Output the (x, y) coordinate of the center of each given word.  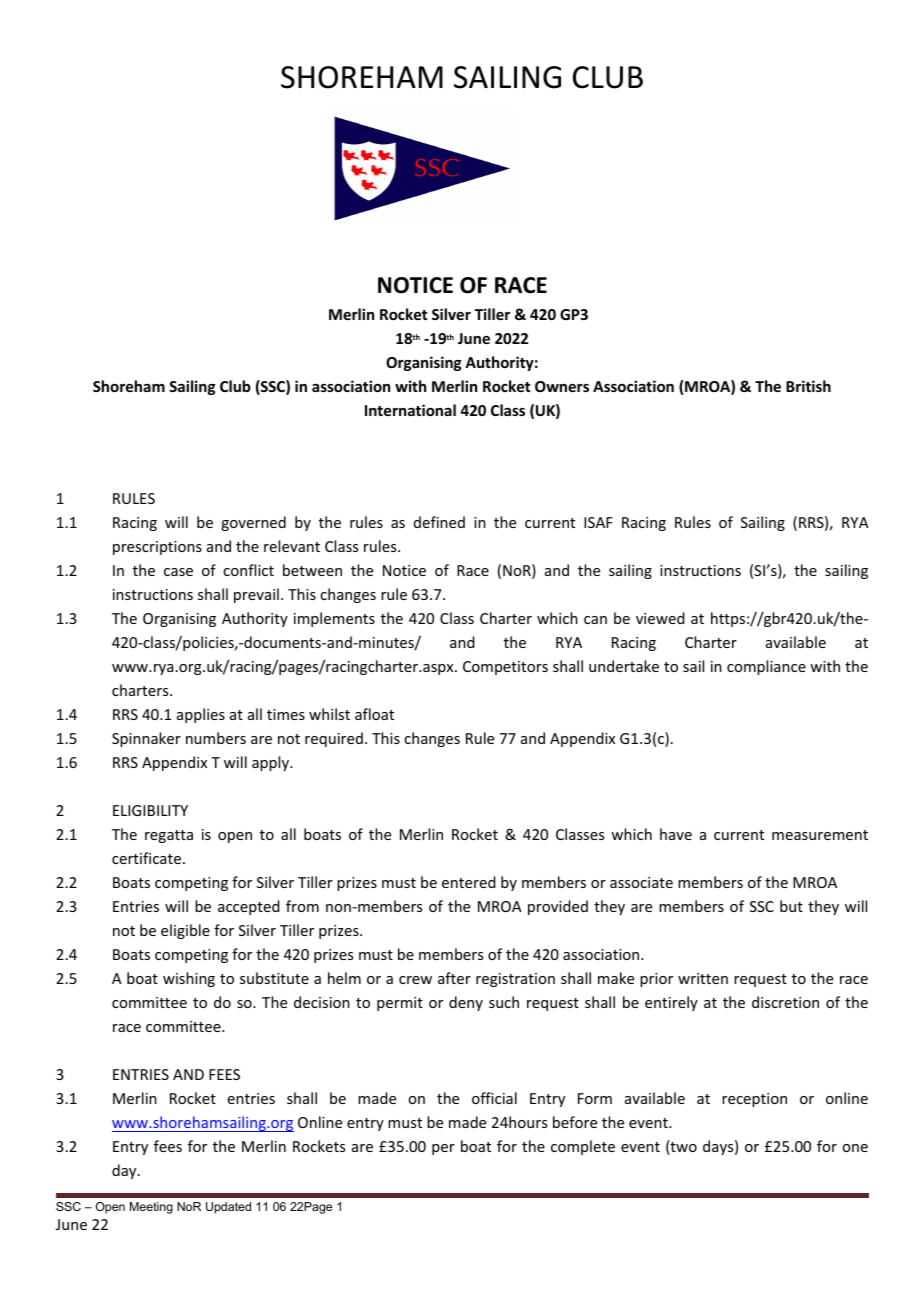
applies (201, 715)
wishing (189, 979)
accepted (249, 907)
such (504, 1002)
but (791, 906)
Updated (228, 1208)
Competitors (505, 668)
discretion (785, 1002)
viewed (660, 618)
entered (469, 882)
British (808, 386)
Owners (562, 386)
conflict (248, 570)
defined (439, 522)
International (410, 410)
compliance (766, 667)
